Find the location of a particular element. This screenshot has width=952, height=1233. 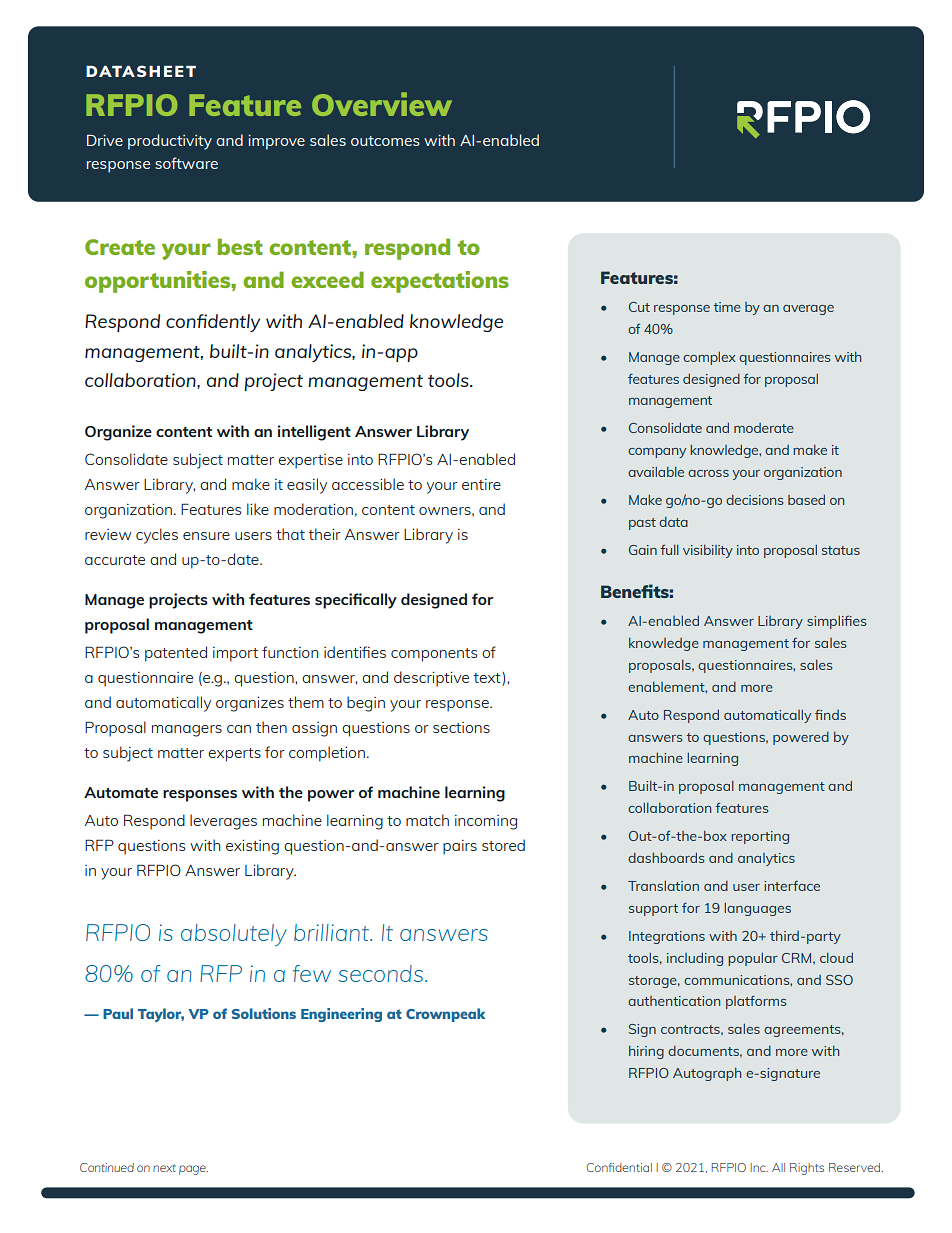

ensure is located at coordinates (206, 536).
